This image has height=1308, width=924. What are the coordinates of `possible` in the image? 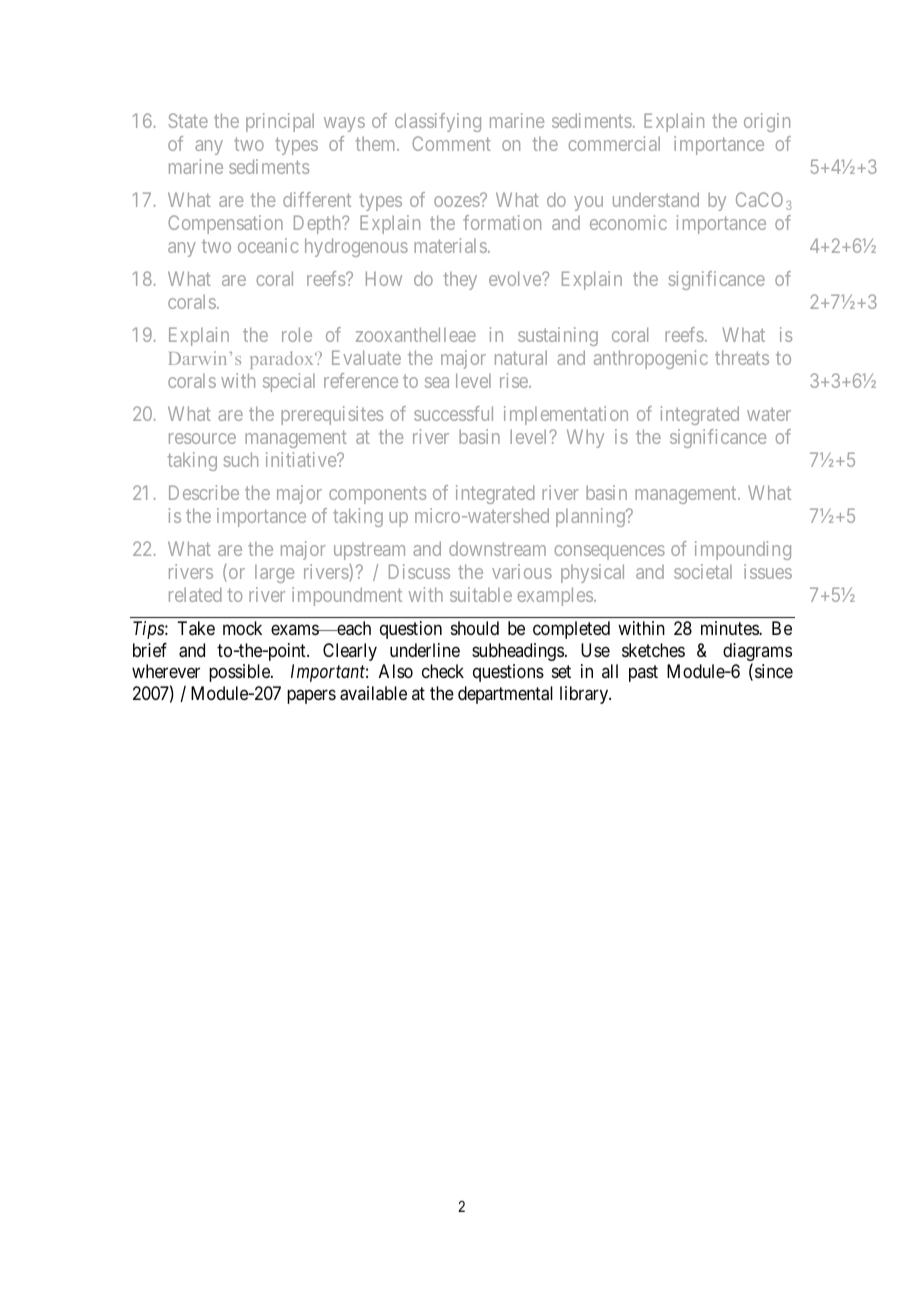 It's located at (240, 673).
